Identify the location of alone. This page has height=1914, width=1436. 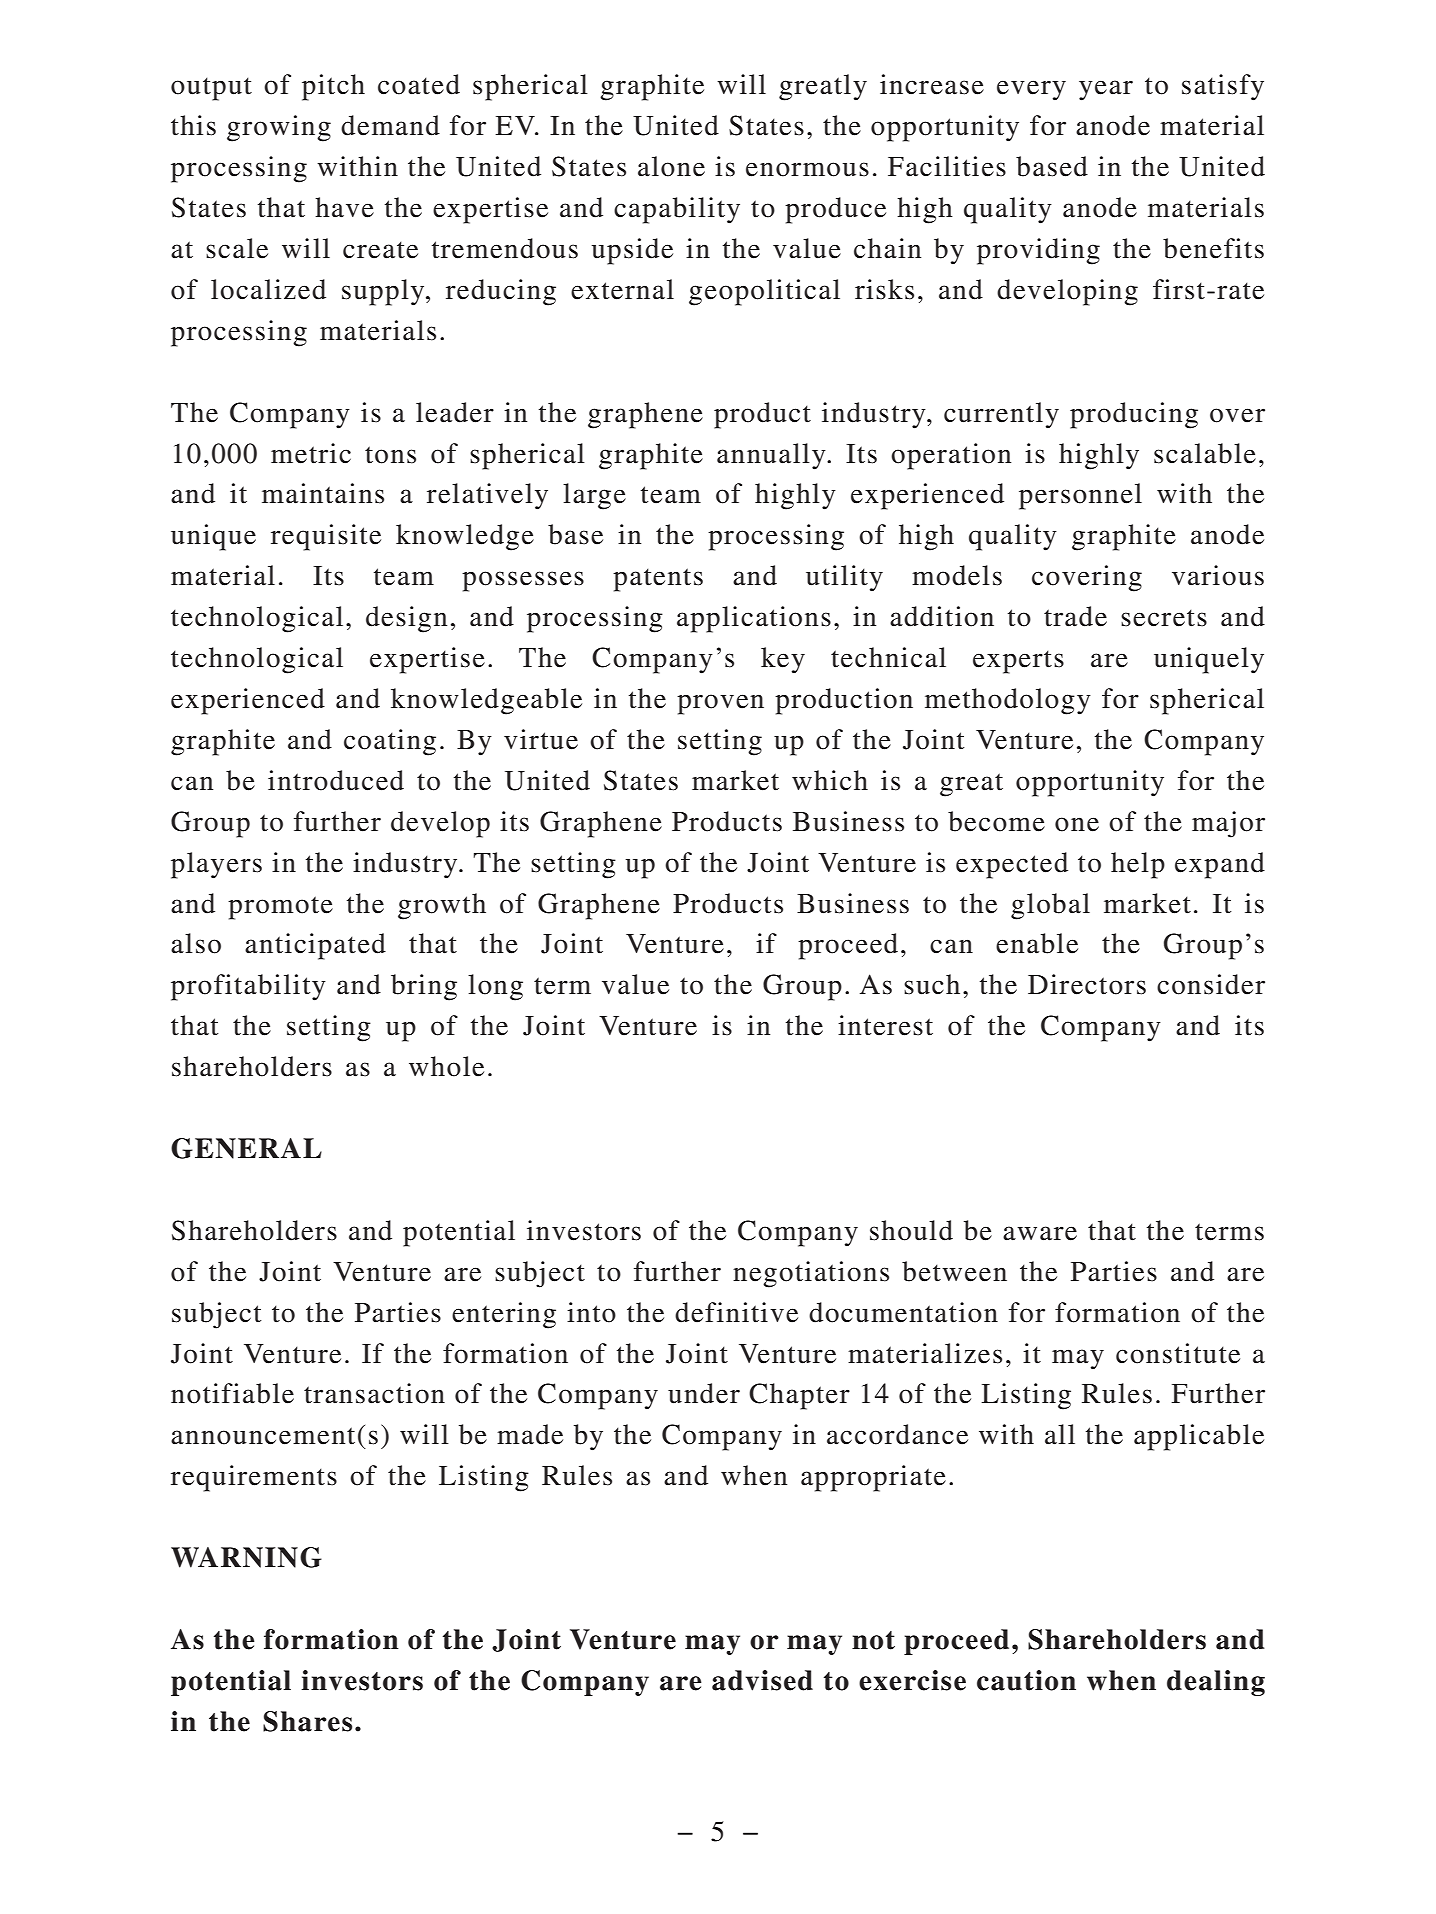
(671, 166).
